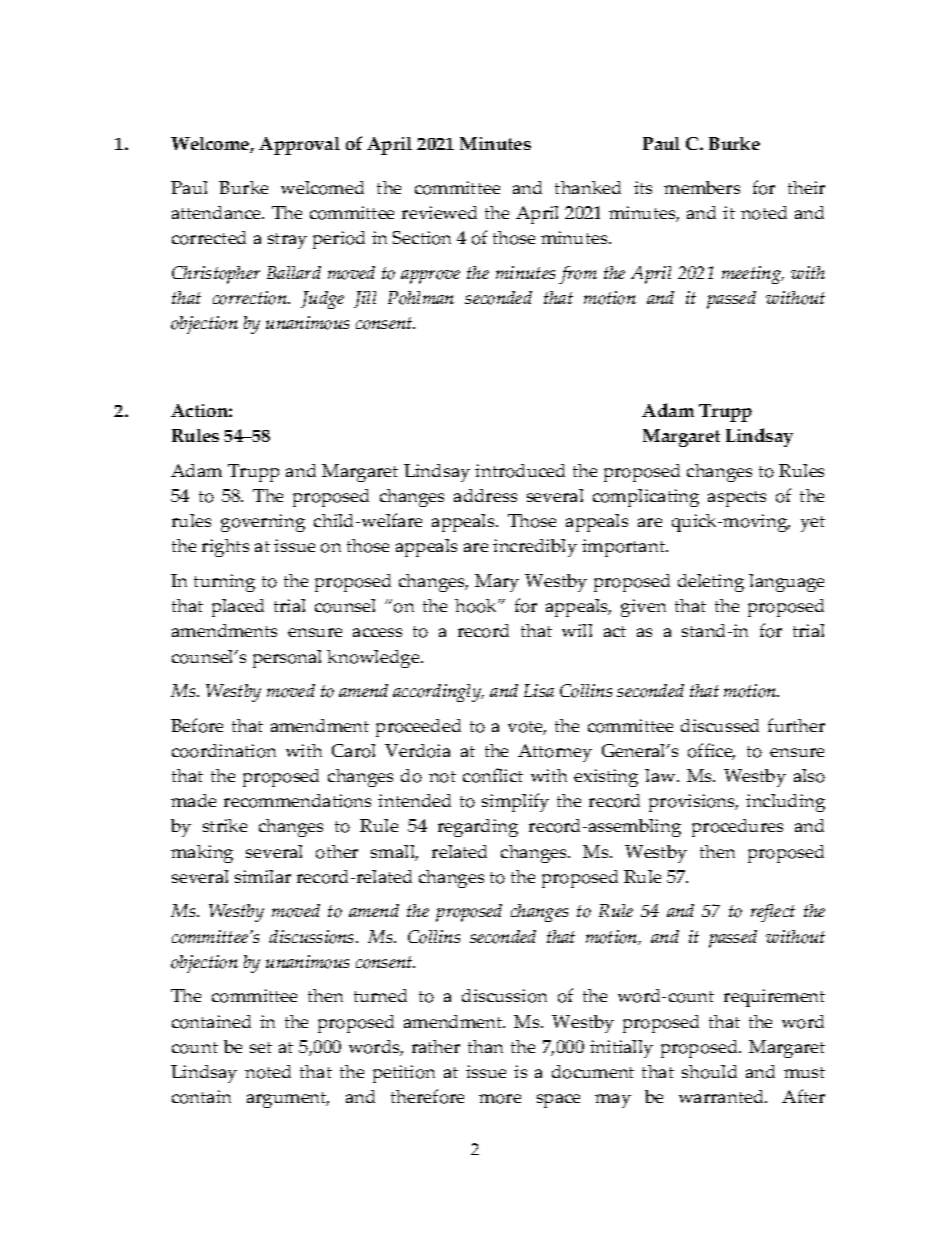  Describe the element at coordinates (297, 801) in the image. I see `recommendations` at that location.
